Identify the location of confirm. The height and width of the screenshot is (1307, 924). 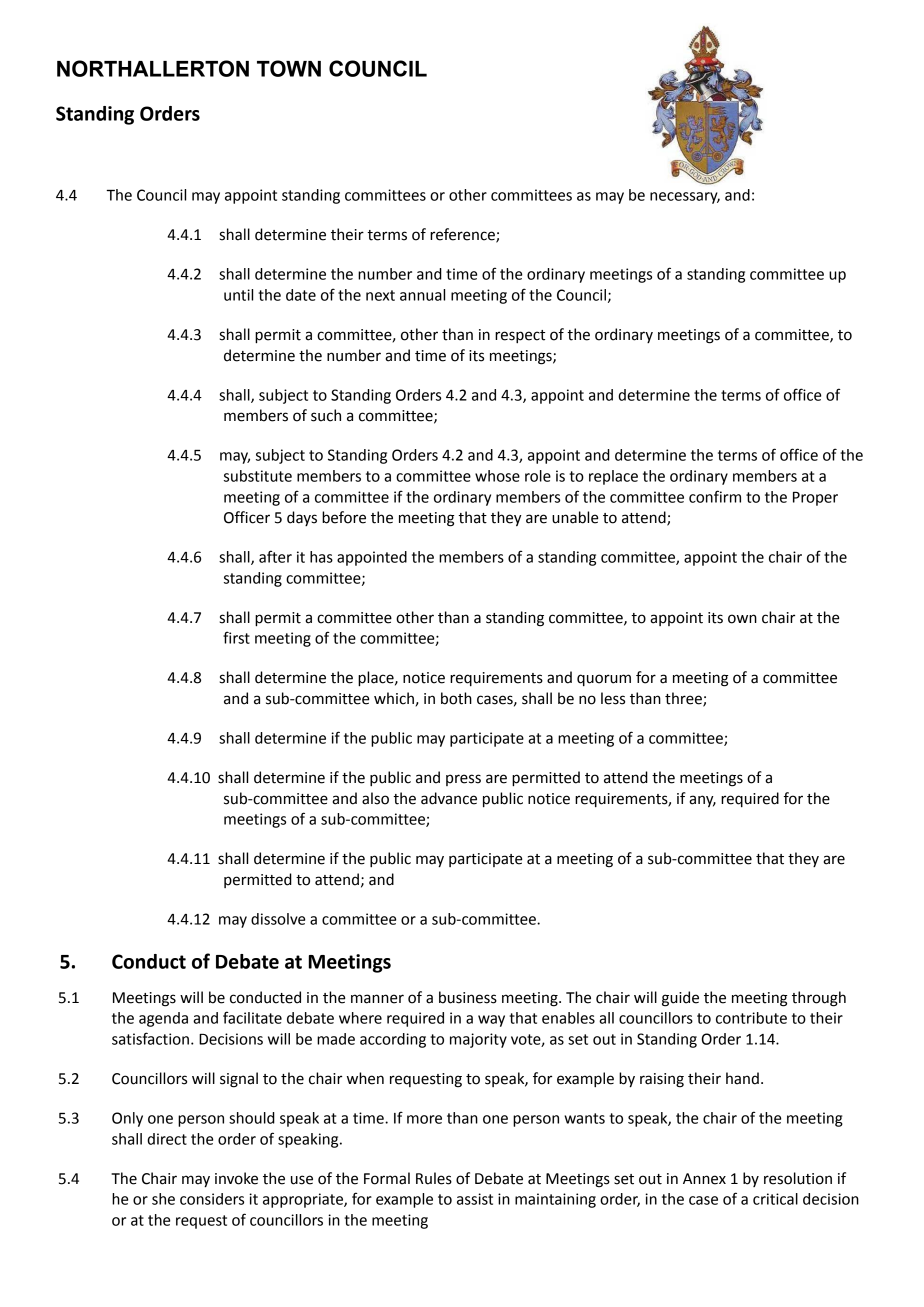
(715, 496).
